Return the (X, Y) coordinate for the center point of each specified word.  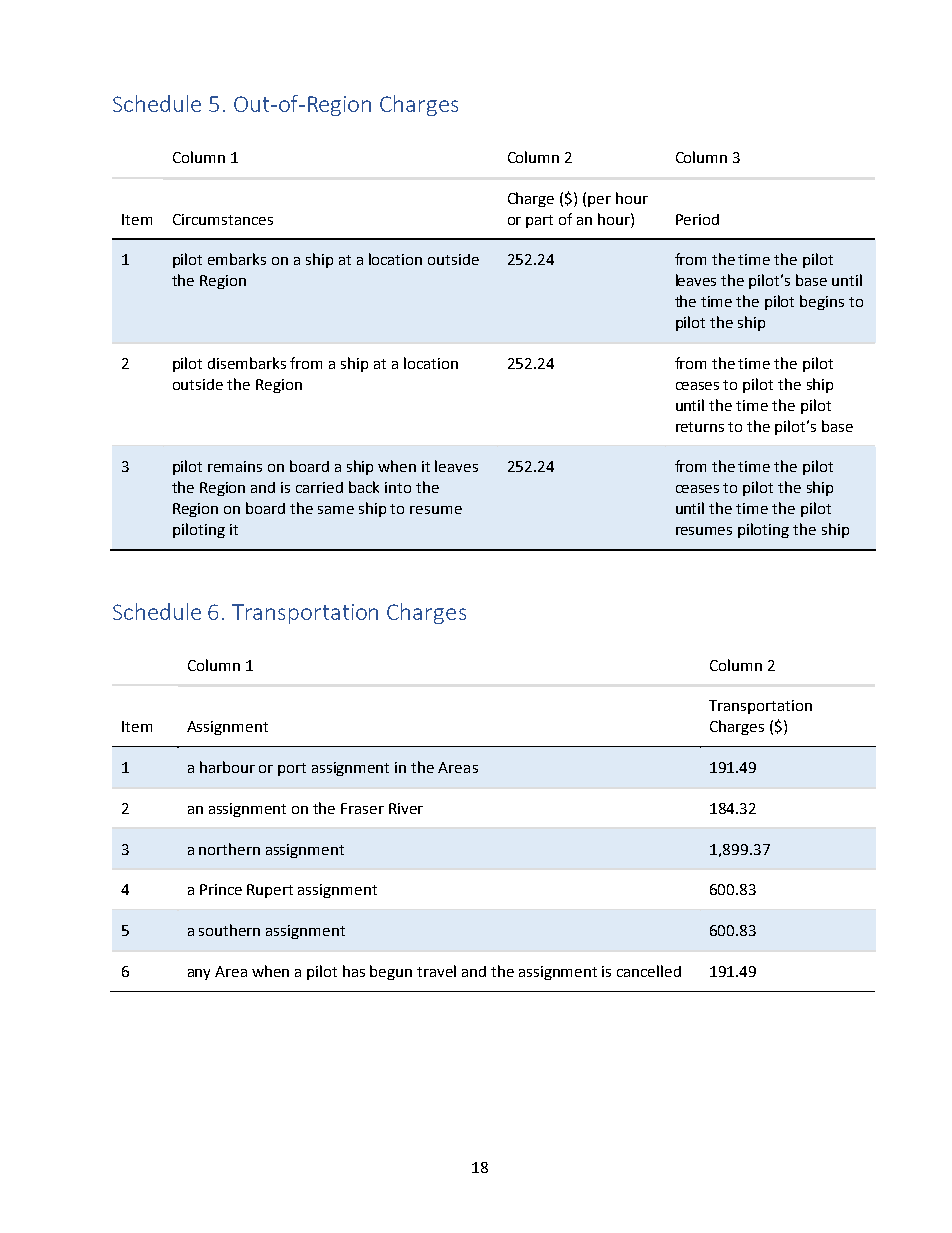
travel (436, 971)
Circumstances (223, 219)
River (406, 808)
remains (235, 466)
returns (700, 427)
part (539, 221)
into (398, 487)
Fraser (362, 808)
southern (229, 930)
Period (697, 219)
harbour (227, 767)
